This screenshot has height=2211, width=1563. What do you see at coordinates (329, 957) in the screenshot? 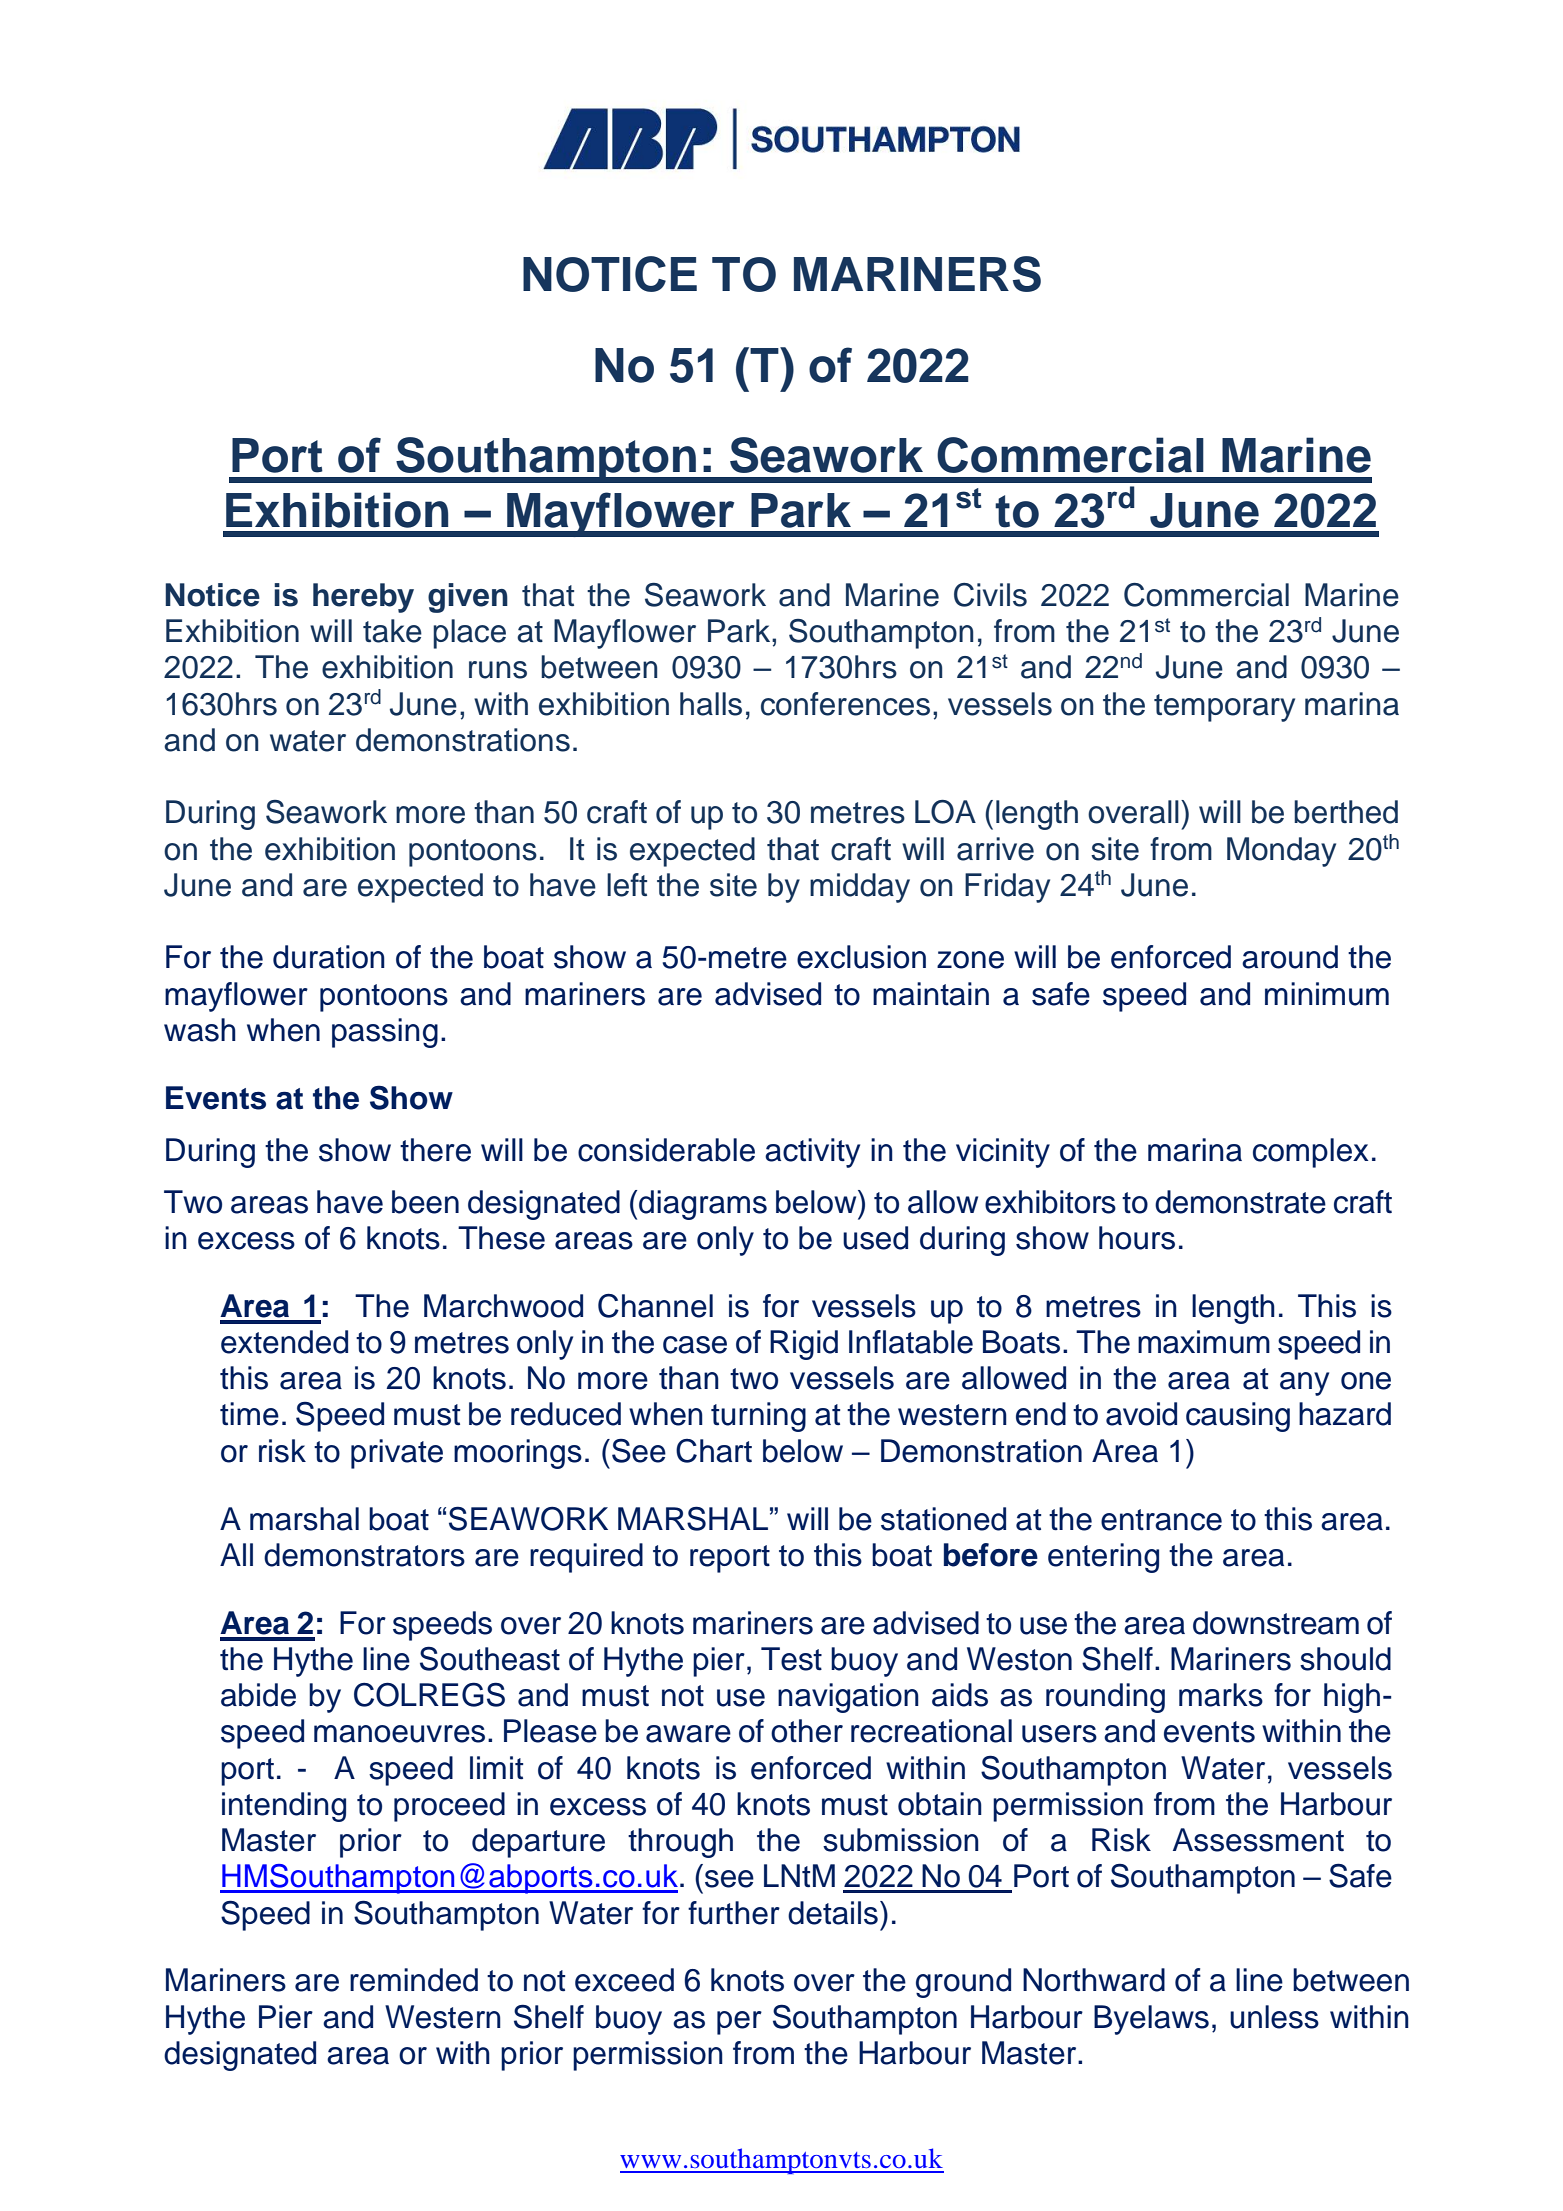
I see `duration` at bounding box center [329, 957].
